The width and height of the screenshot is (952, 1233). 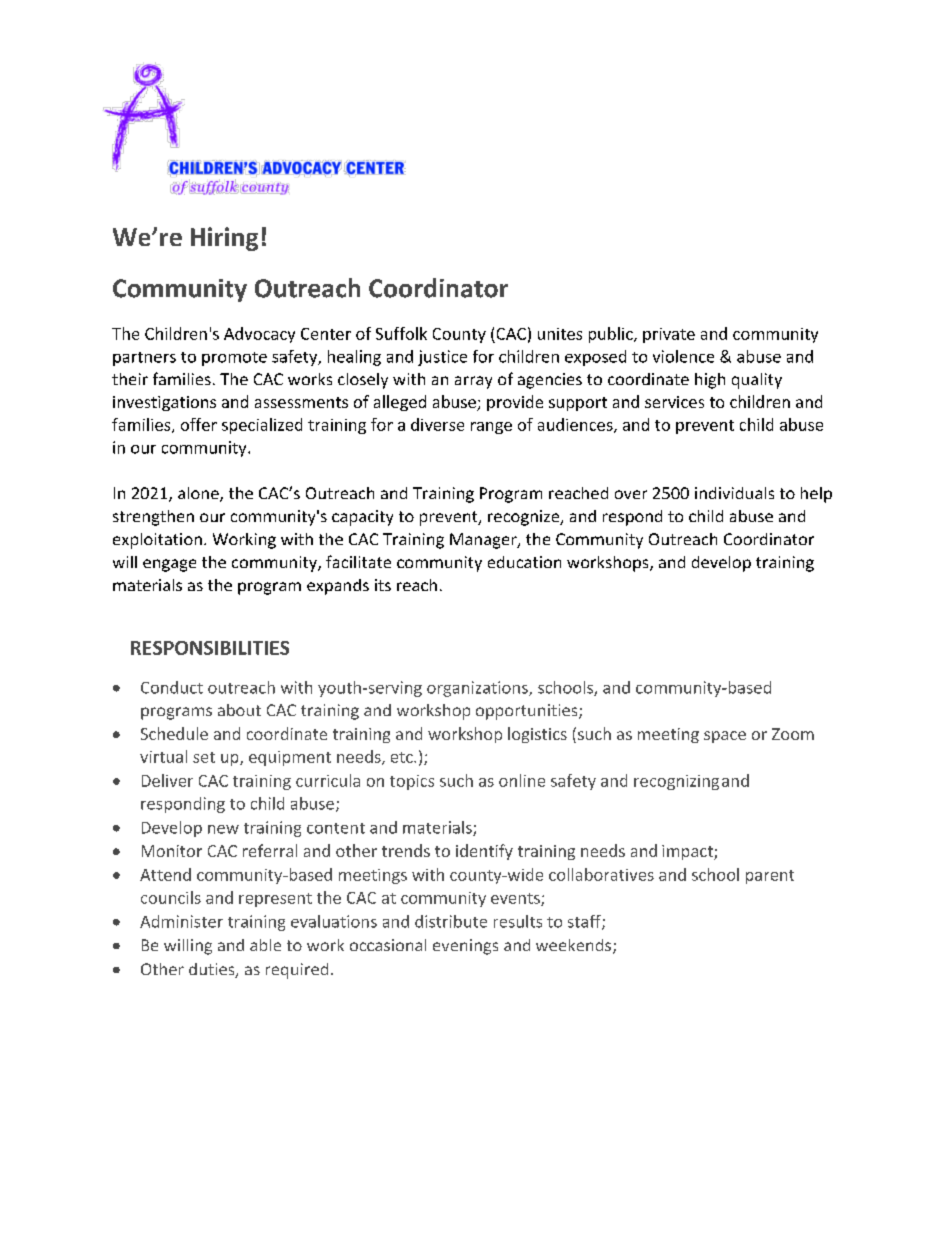 What do you see at coordinates (465, 947) in the screenshot?
I see `evenings` at bounding box center [465, 947].
